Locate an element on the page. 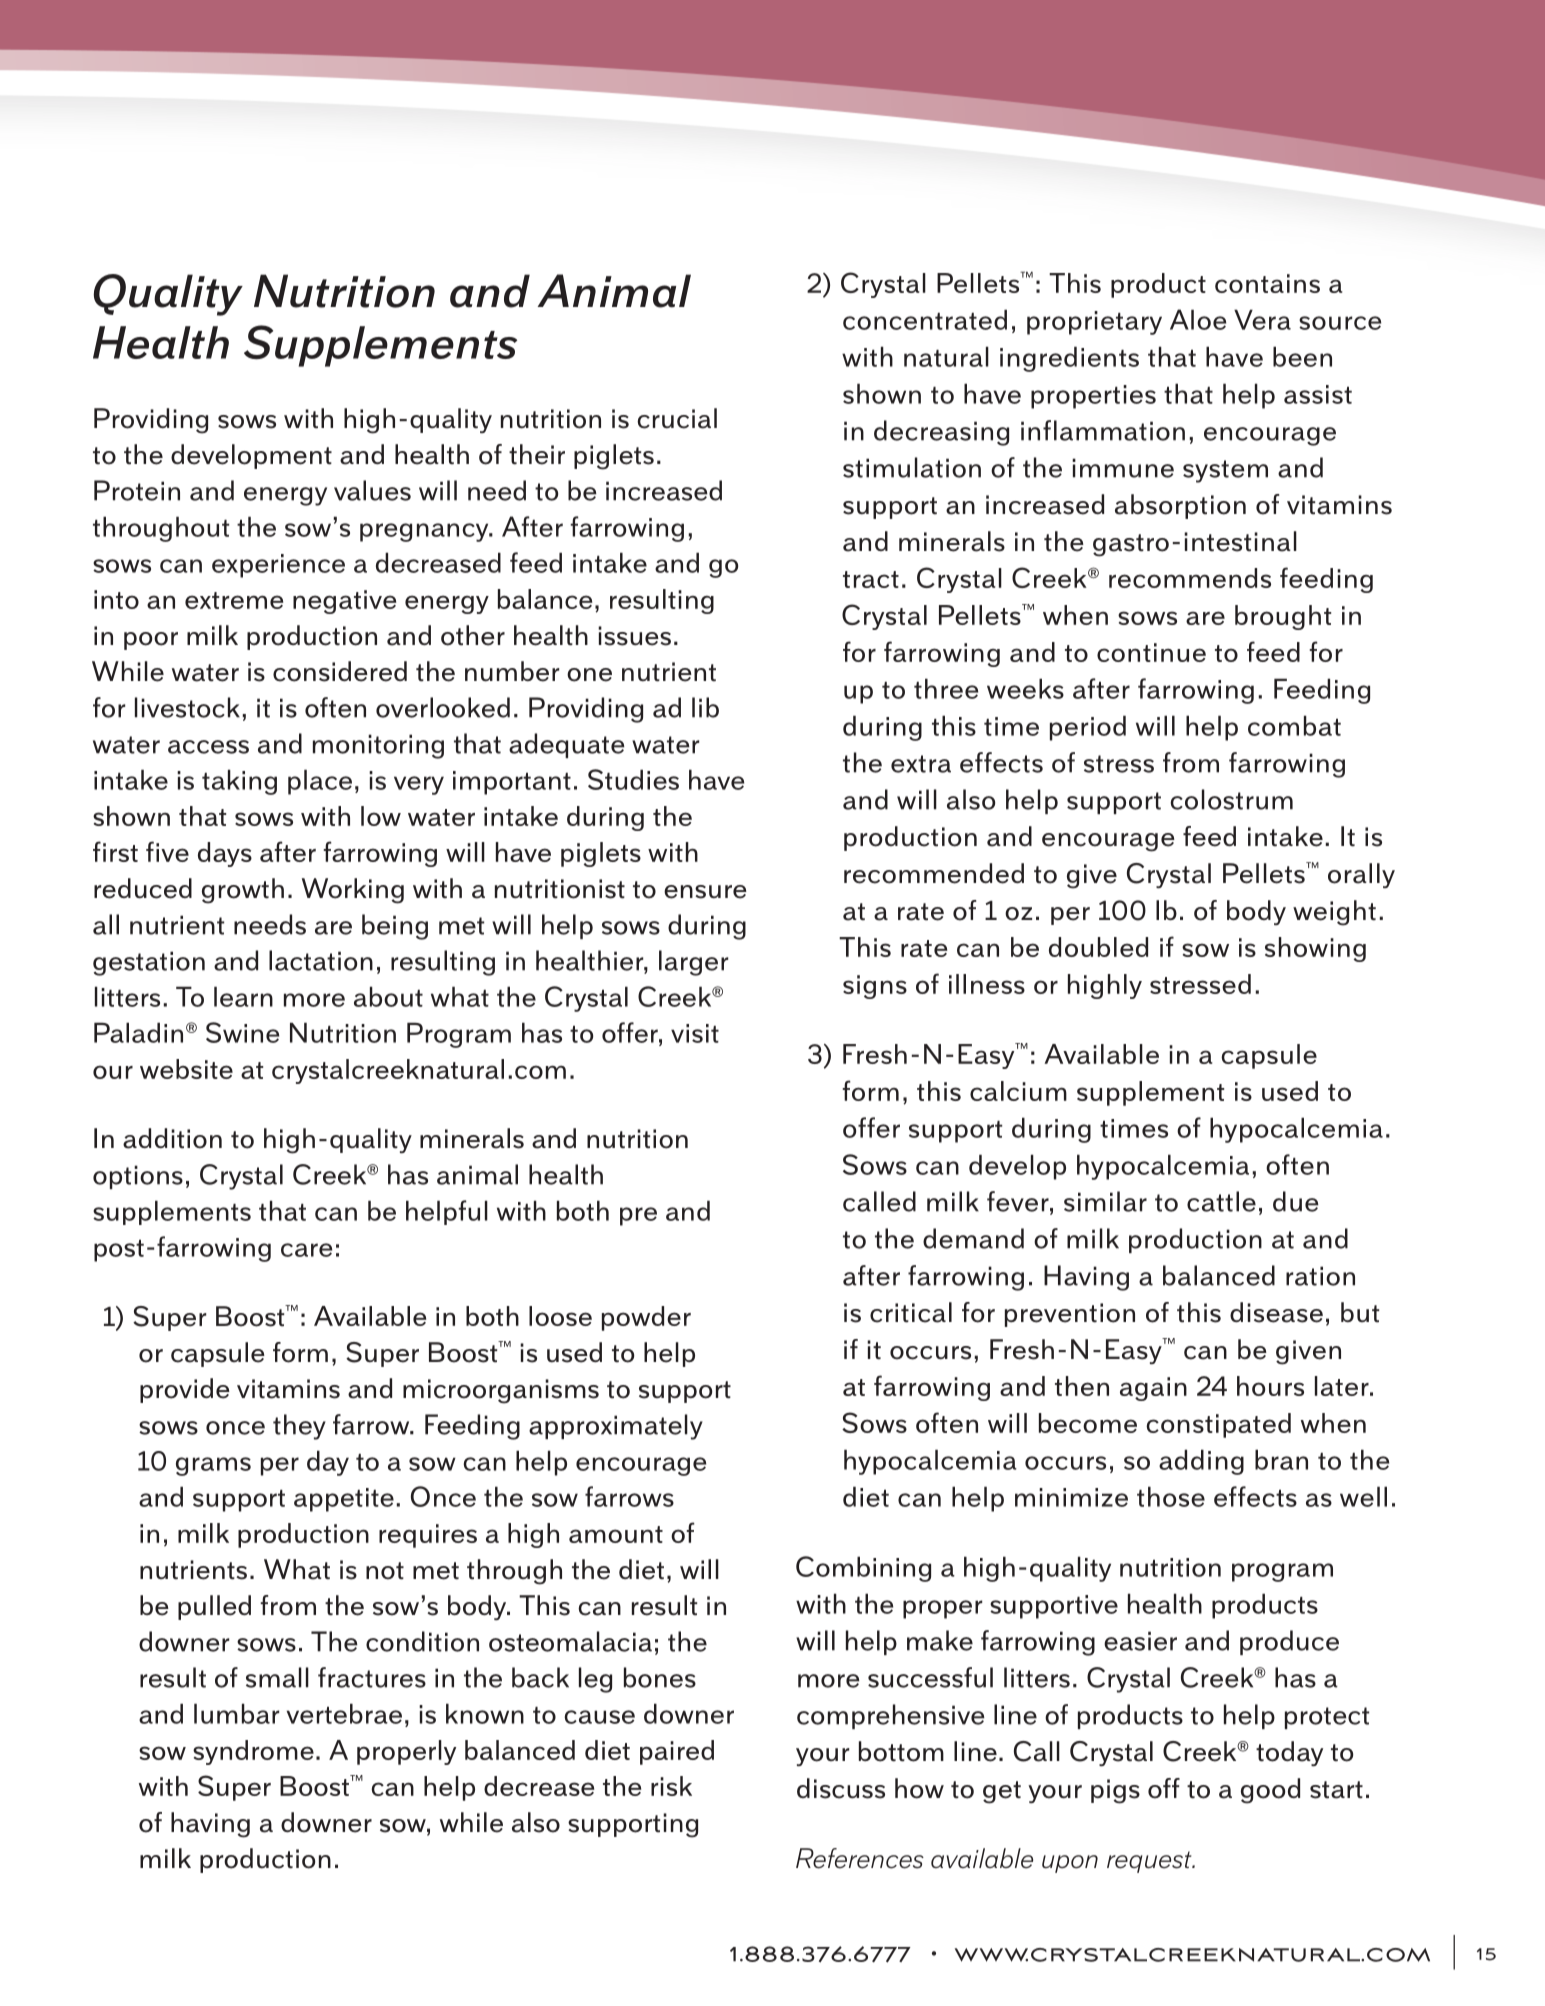  risk is located at coordinates (671, 1786).
